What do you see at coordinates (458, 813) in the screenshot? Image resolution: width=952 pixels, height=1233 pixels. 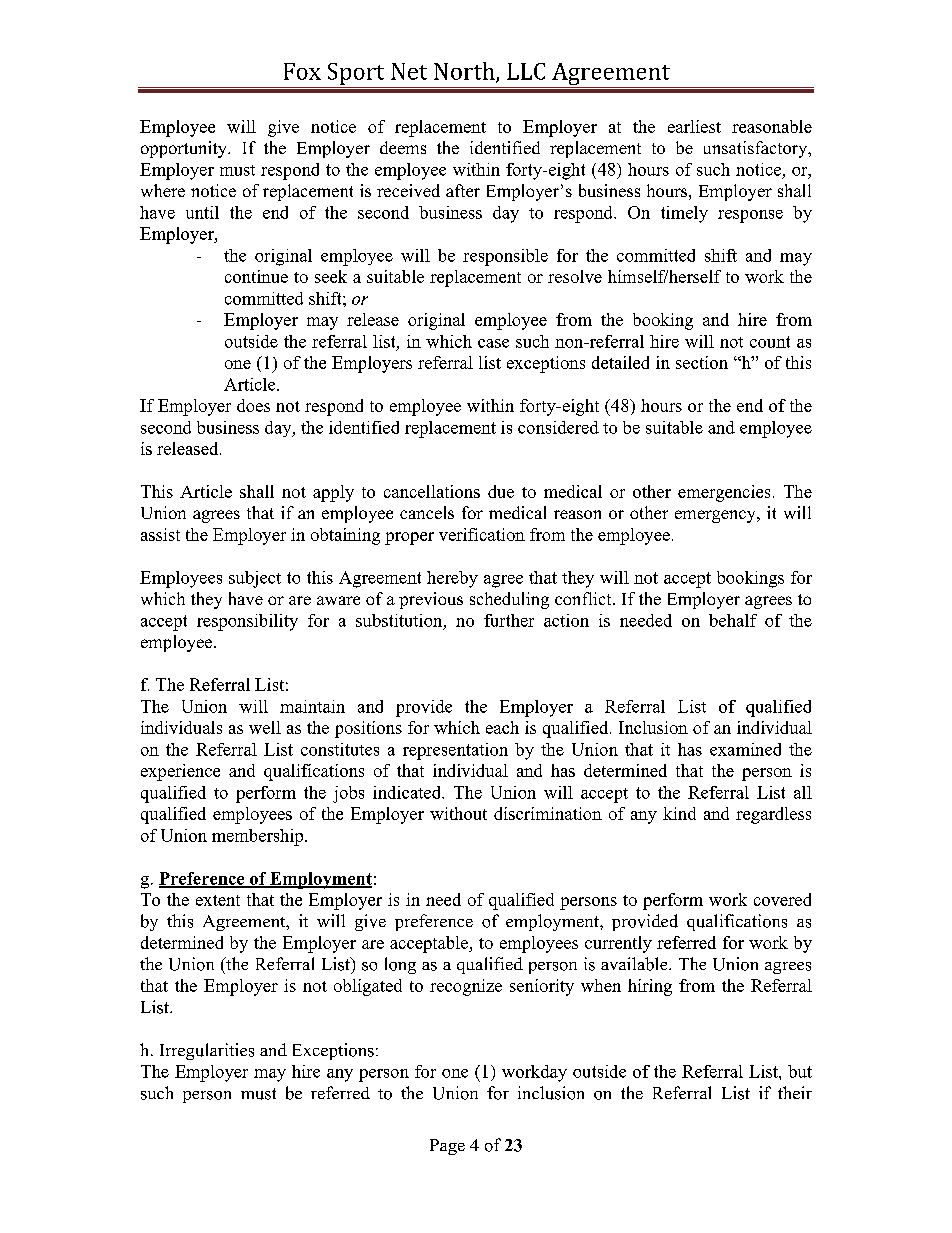 I see `without` at bounding box center [458, 813].
